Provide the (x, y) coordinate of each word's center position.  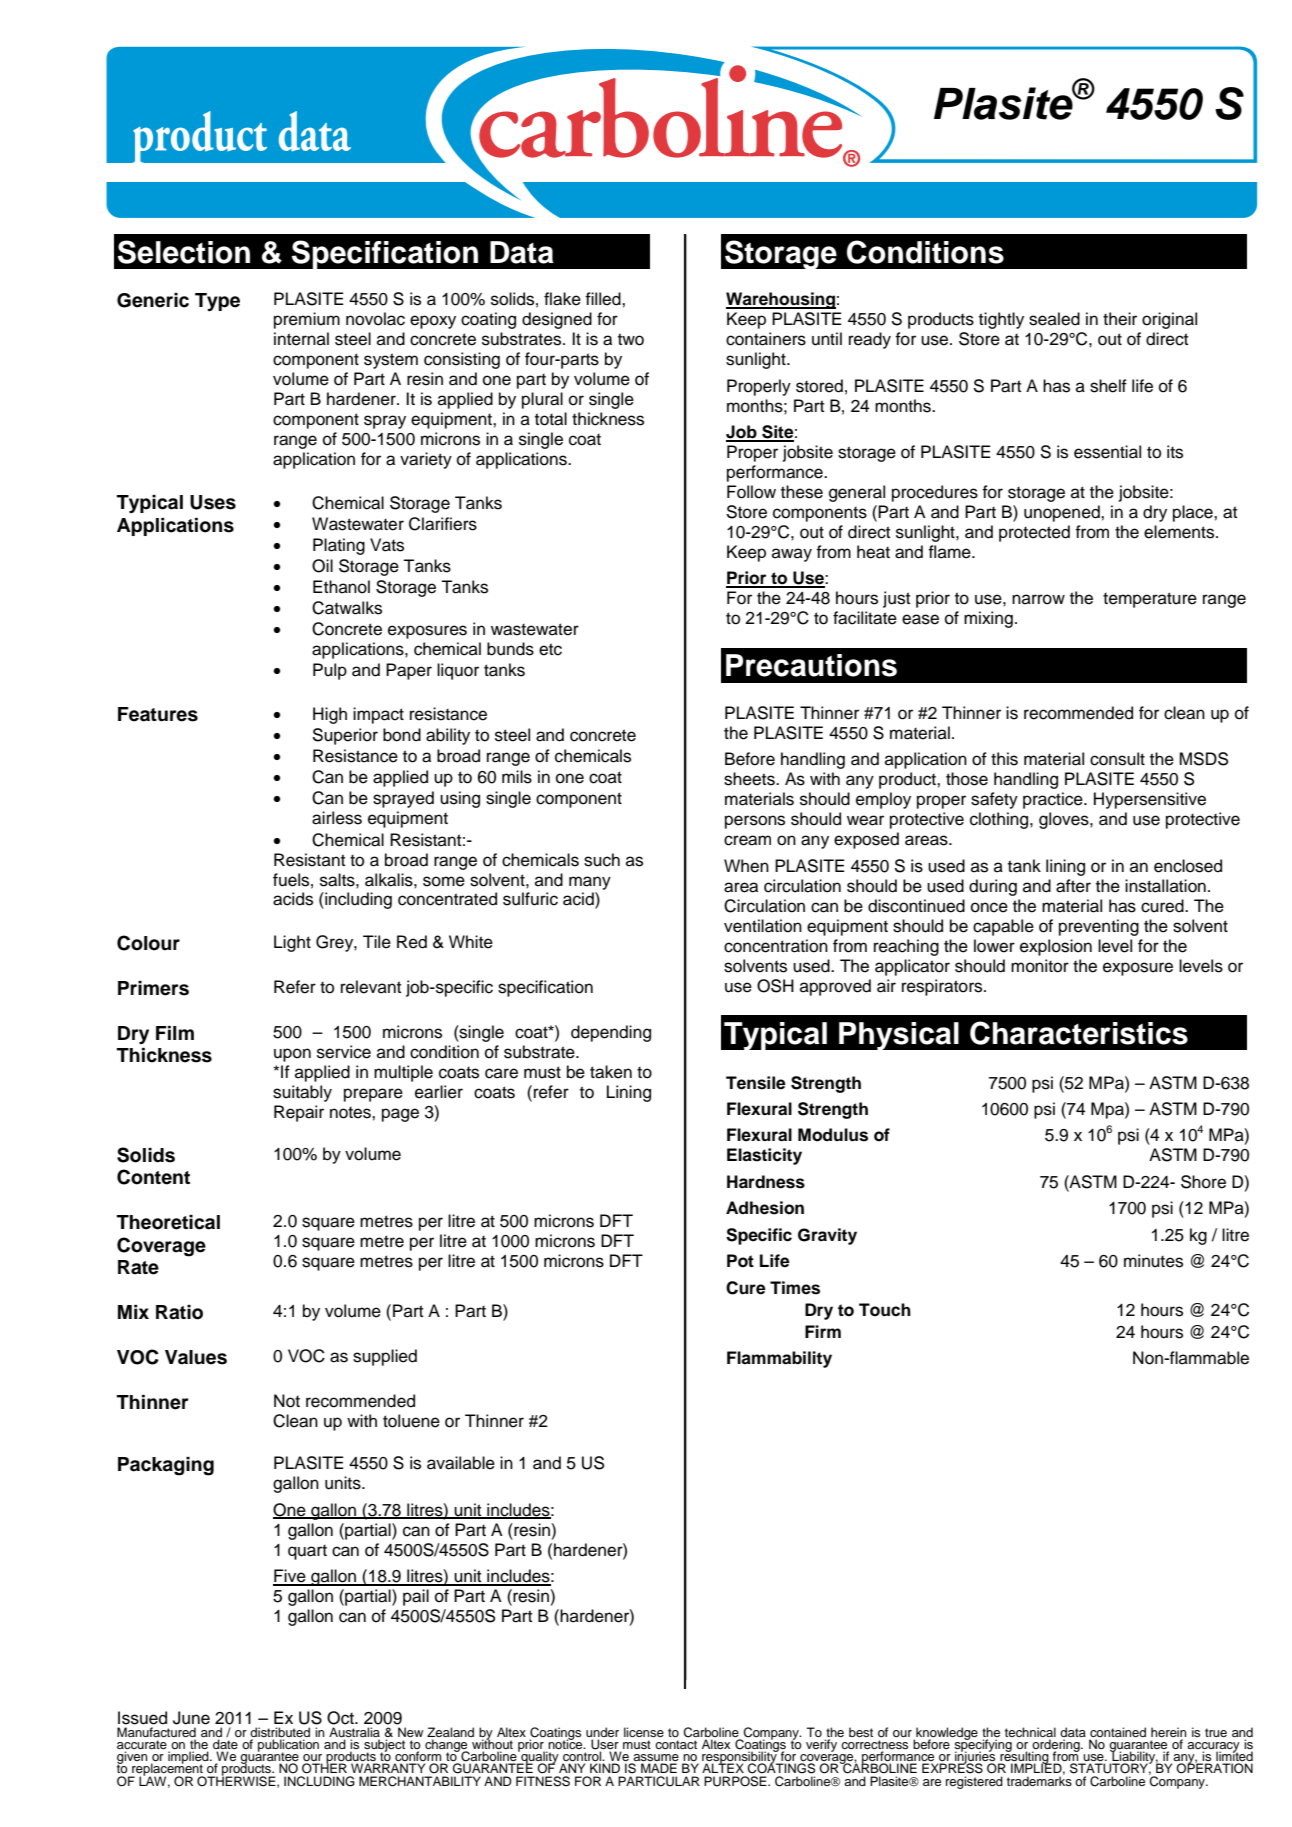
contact (676, 1744)
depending (611, 1033)
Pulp (330, 671)
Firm (823, 1331)
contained (1117, 1733)
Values (196, 1357)
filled (604, 299)
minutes (1153, 1261)
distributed (280, 1733)
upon (292, 1055)
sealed (1054, 319)
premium (307, 320)
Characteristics (1079, 1033)
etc (550, 649)
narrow (1038, 599)
